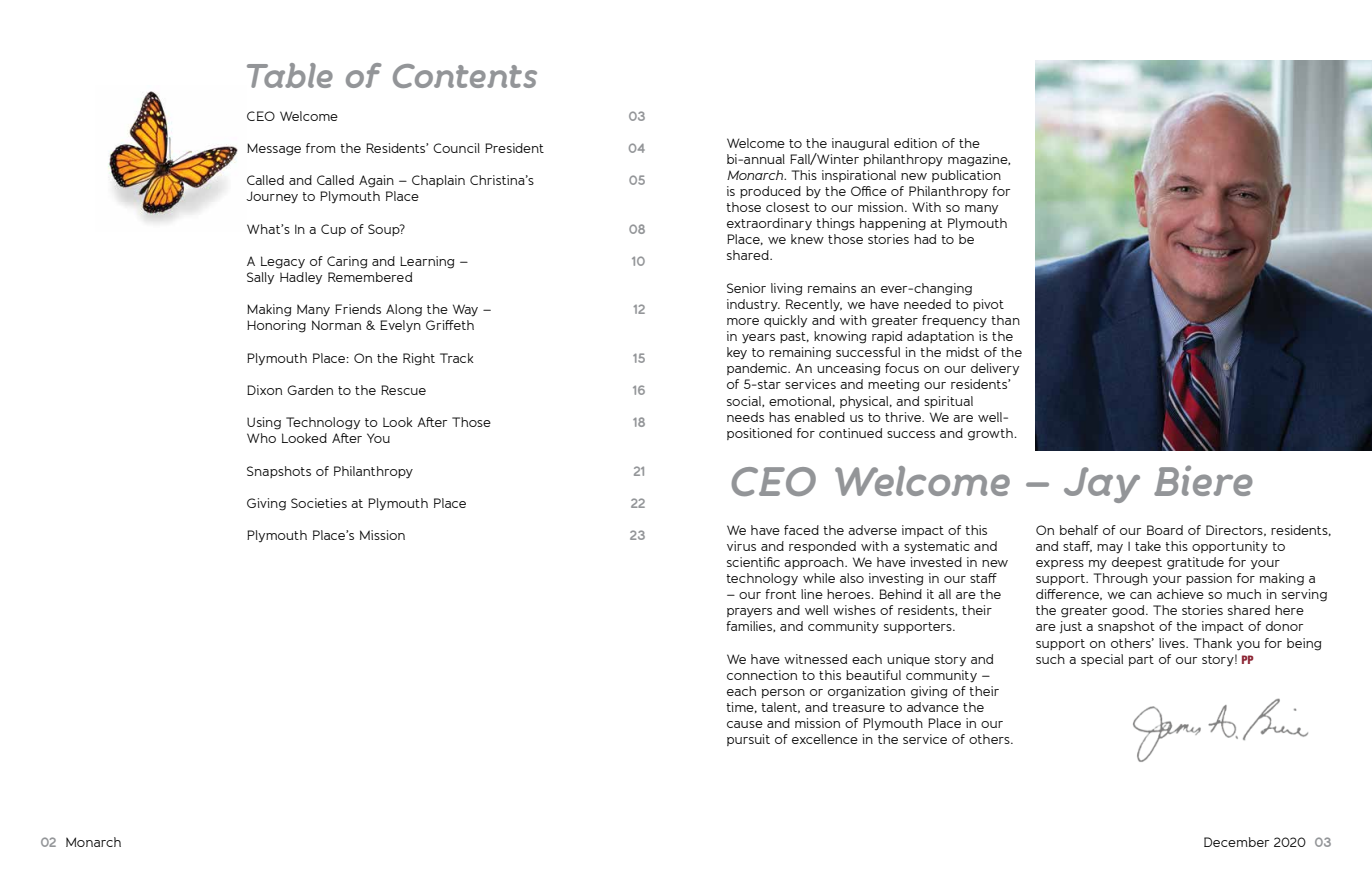 This screenshot has height=887, width=1372. I want to click on lives, so click(1173, 643).
